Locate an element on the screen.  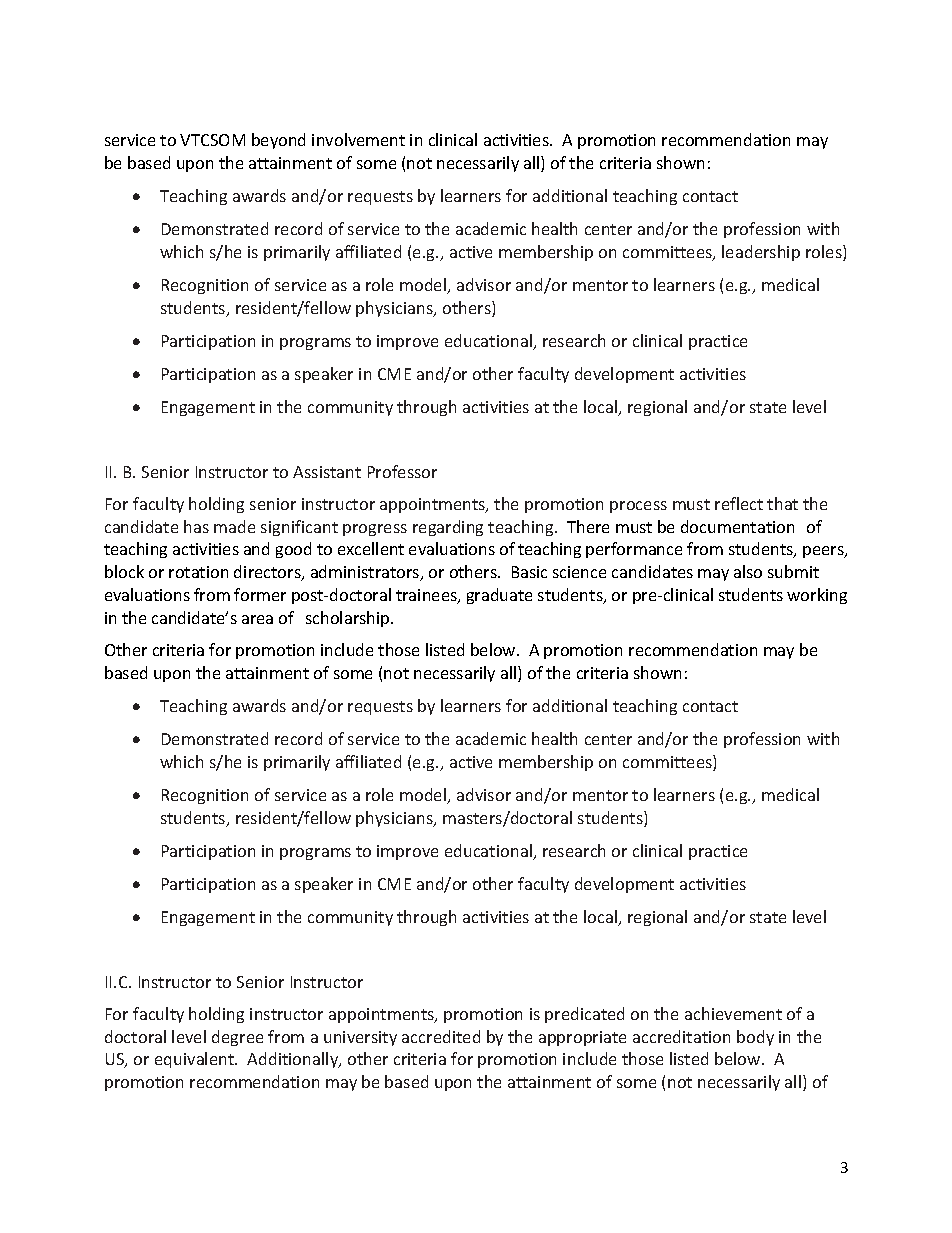
involvement is located at coordinates (358, 139).
